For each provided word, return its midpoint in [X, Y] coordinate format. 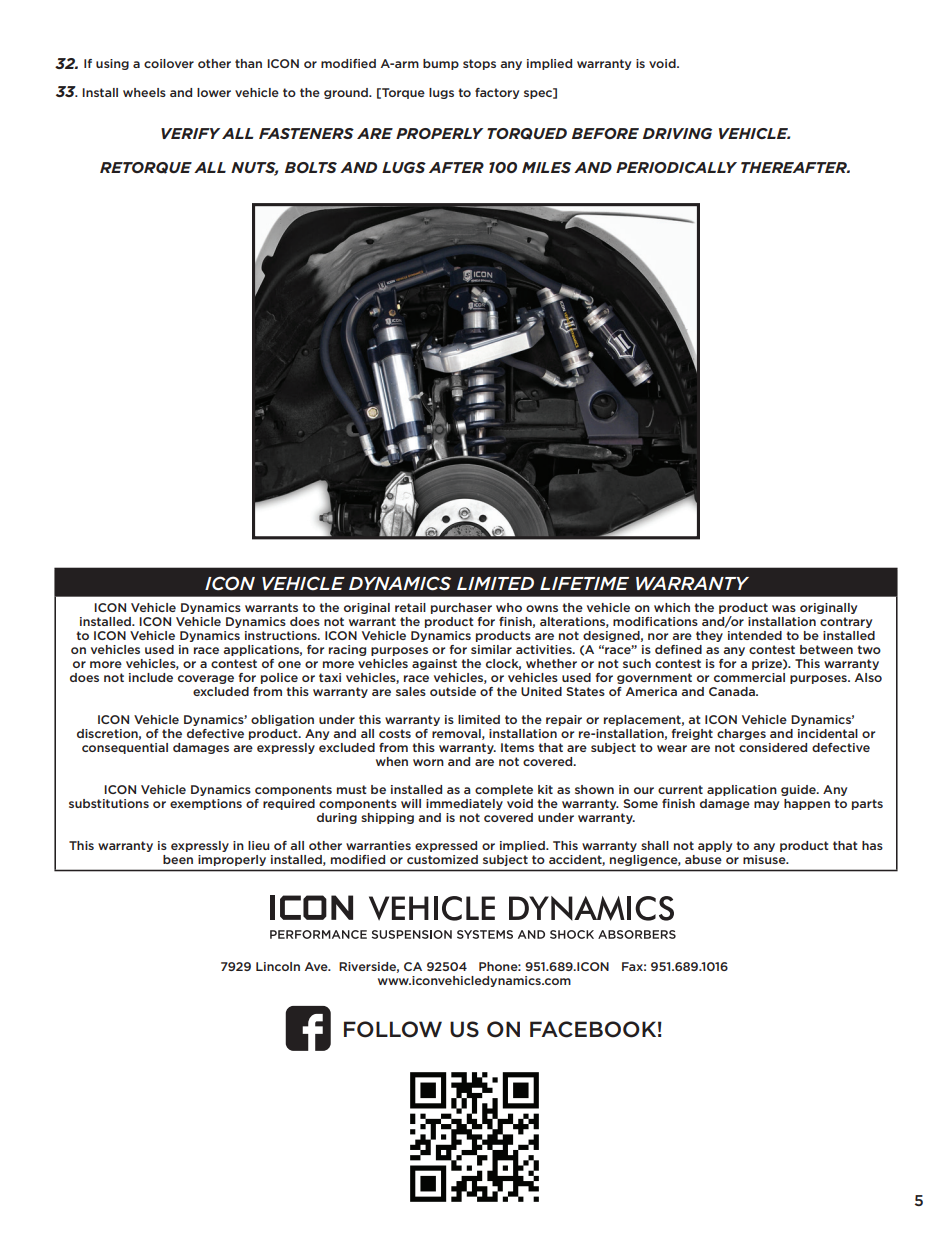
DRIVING [677, 133]
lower [214, 92]
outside [453, 691]
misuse [765, 859]
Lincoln [278, 966]
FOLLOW [393, 1029]
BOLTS [311, 167]
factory [497, 93]
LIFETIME [584, 583]
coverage [206, 679]
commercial [749, 677]
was [784, 608]
